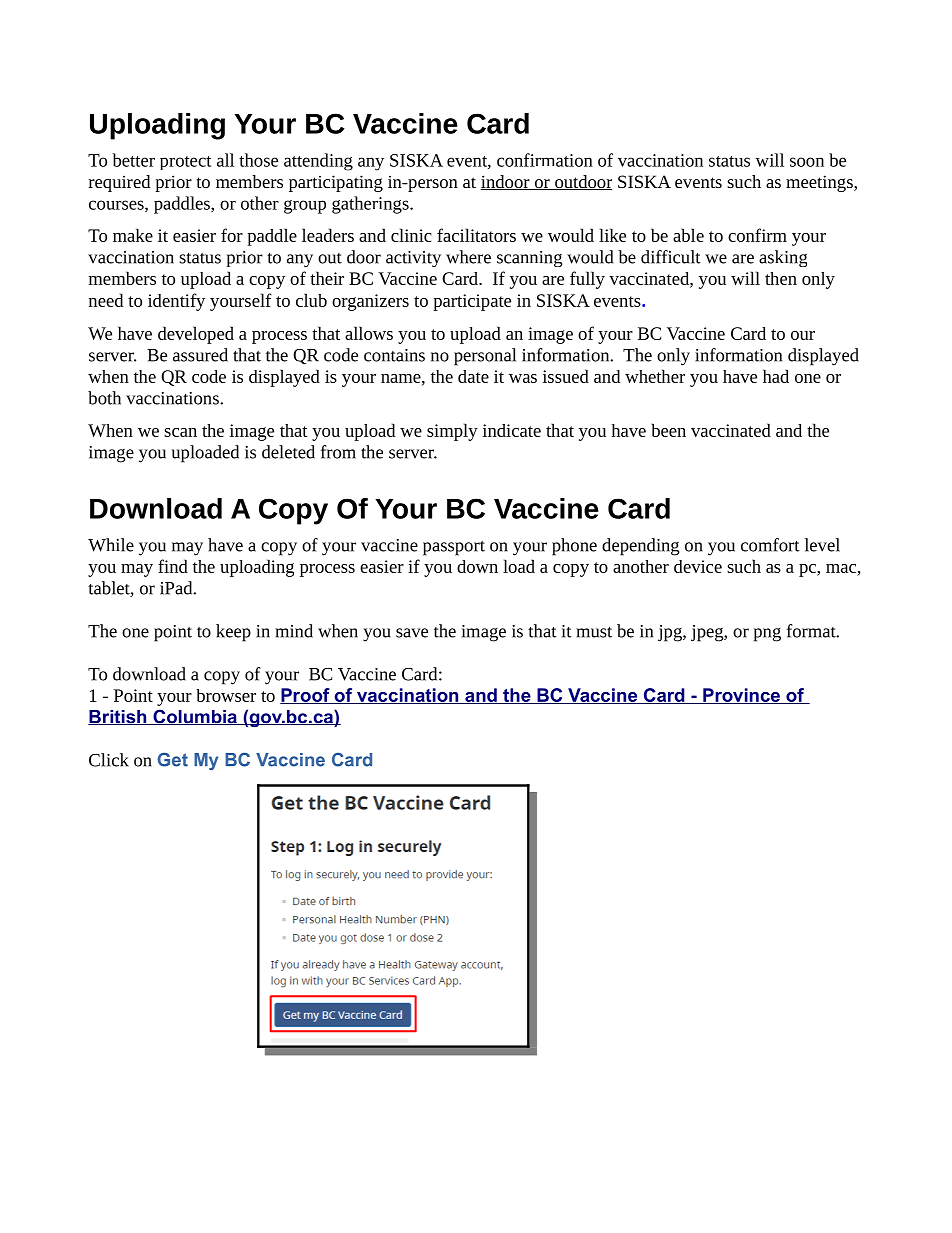 The height and width of the image is (1233, 952). What do you see at coordinates (233, 633) in the image?
I see `keep` at bounding box center [233, 633].
